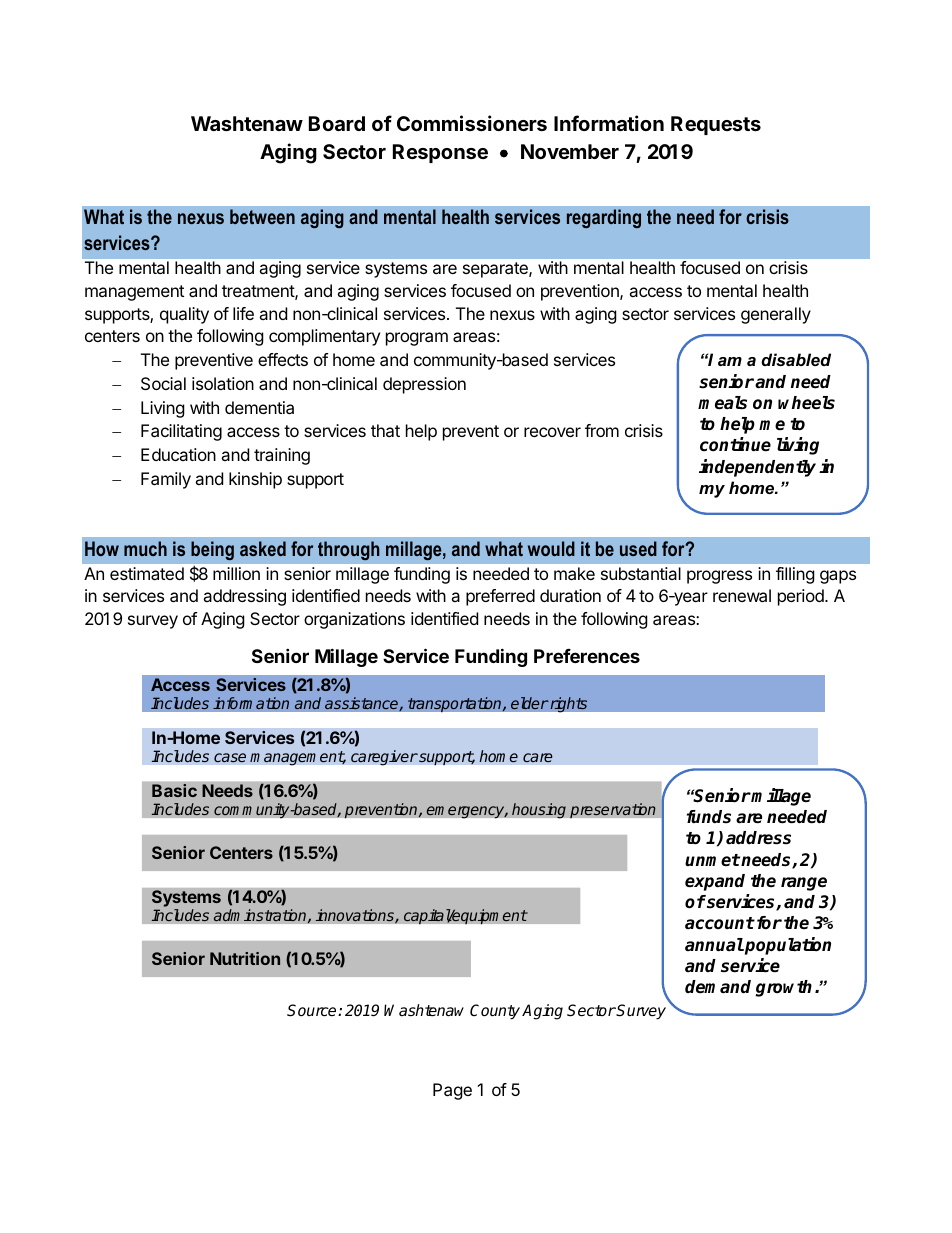 The width and height of the page is (952, 1233). I want to click on between, so click(262, 216).
